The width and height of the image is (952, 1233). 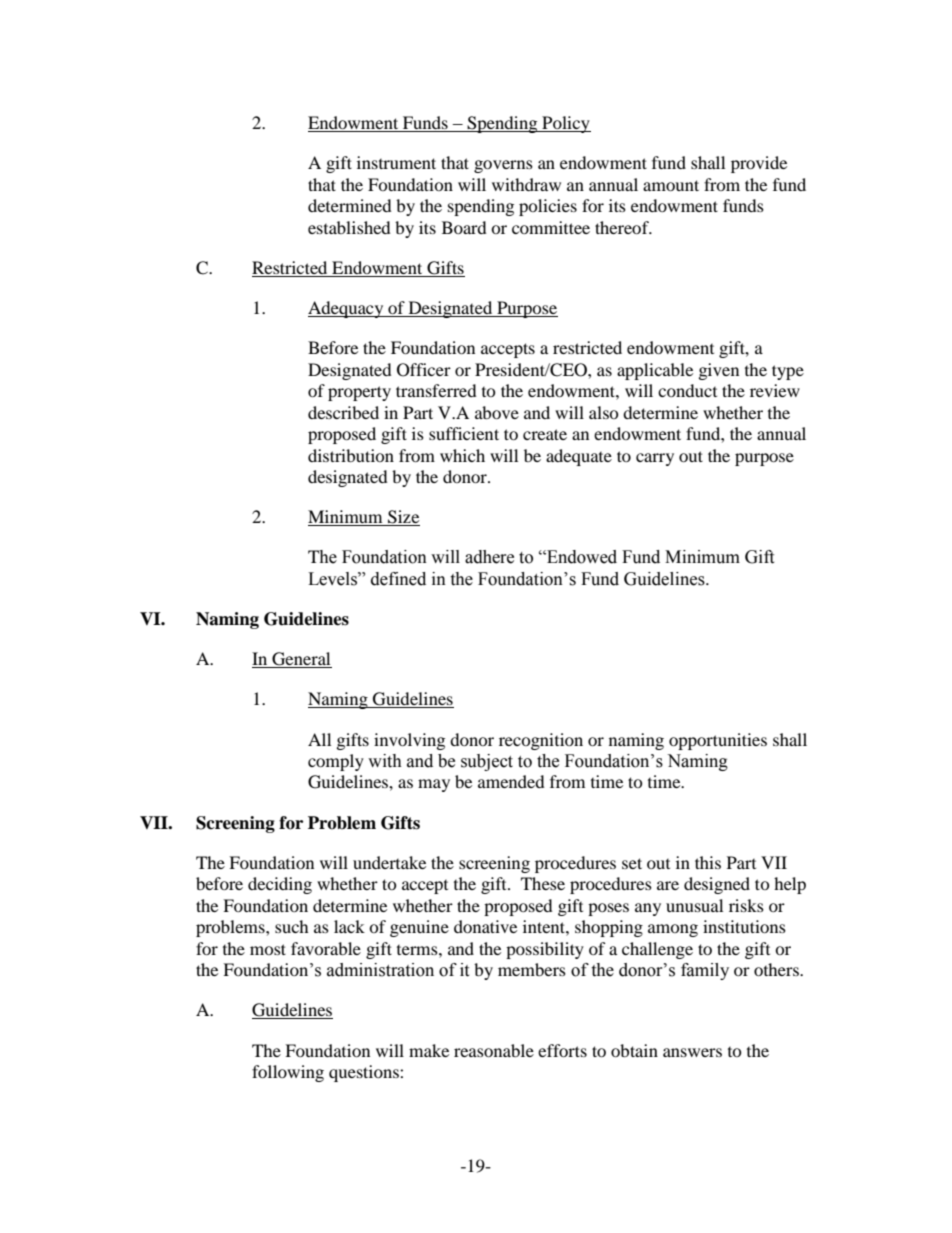 I want to click on opportunities, so click(x=718, y=741).
